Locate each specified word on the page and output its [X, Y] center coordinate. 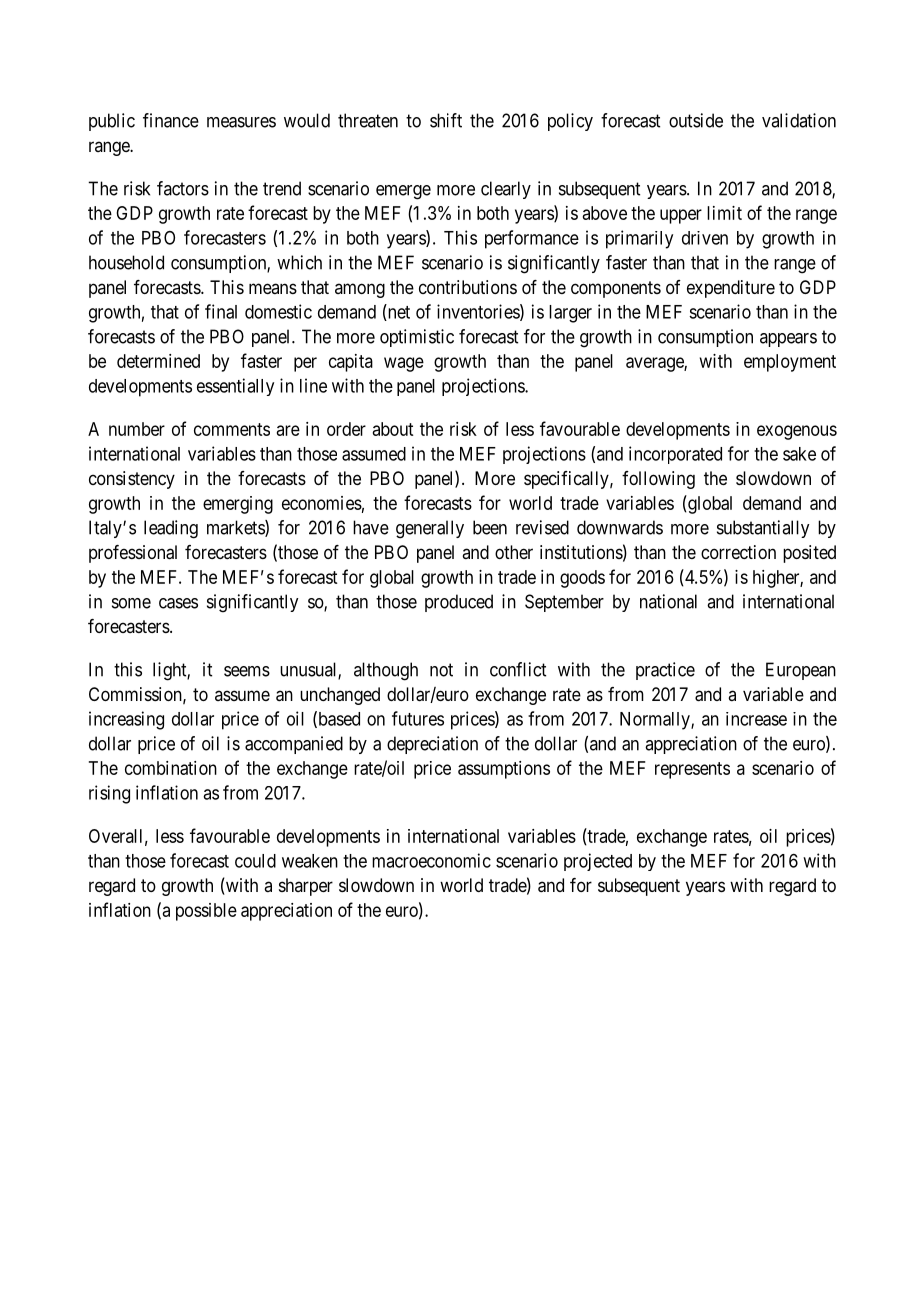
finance [171, 120]
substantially [763, 529]
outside [696, 120]
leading [171, 529]
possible [206, 912]
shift [446, 120]
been [490, 527]
